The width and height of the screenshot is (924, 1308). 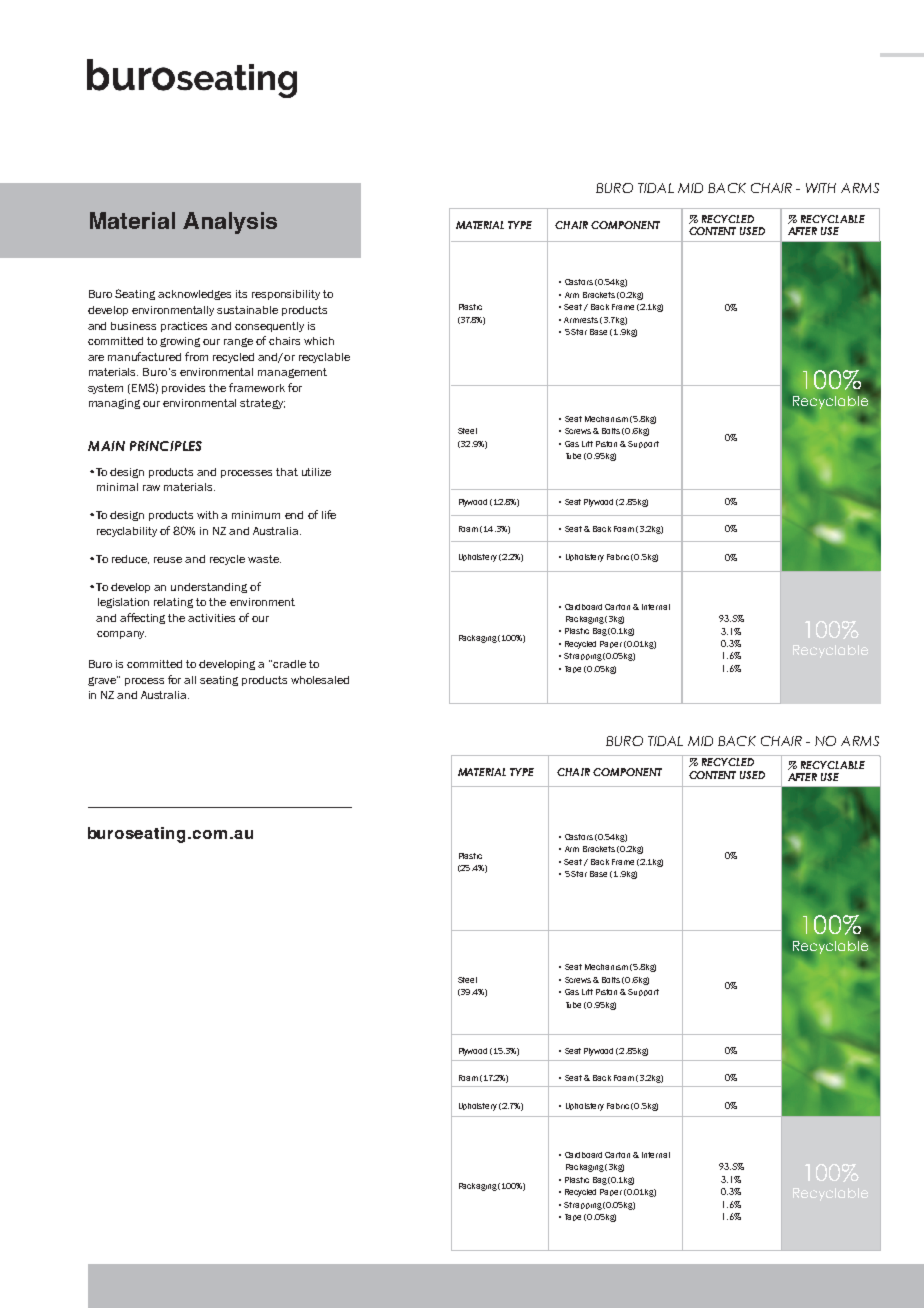 What do you see at coordinates (211, 618) in the screenshot?
I see `activities` at bounding box center [211, 618].
